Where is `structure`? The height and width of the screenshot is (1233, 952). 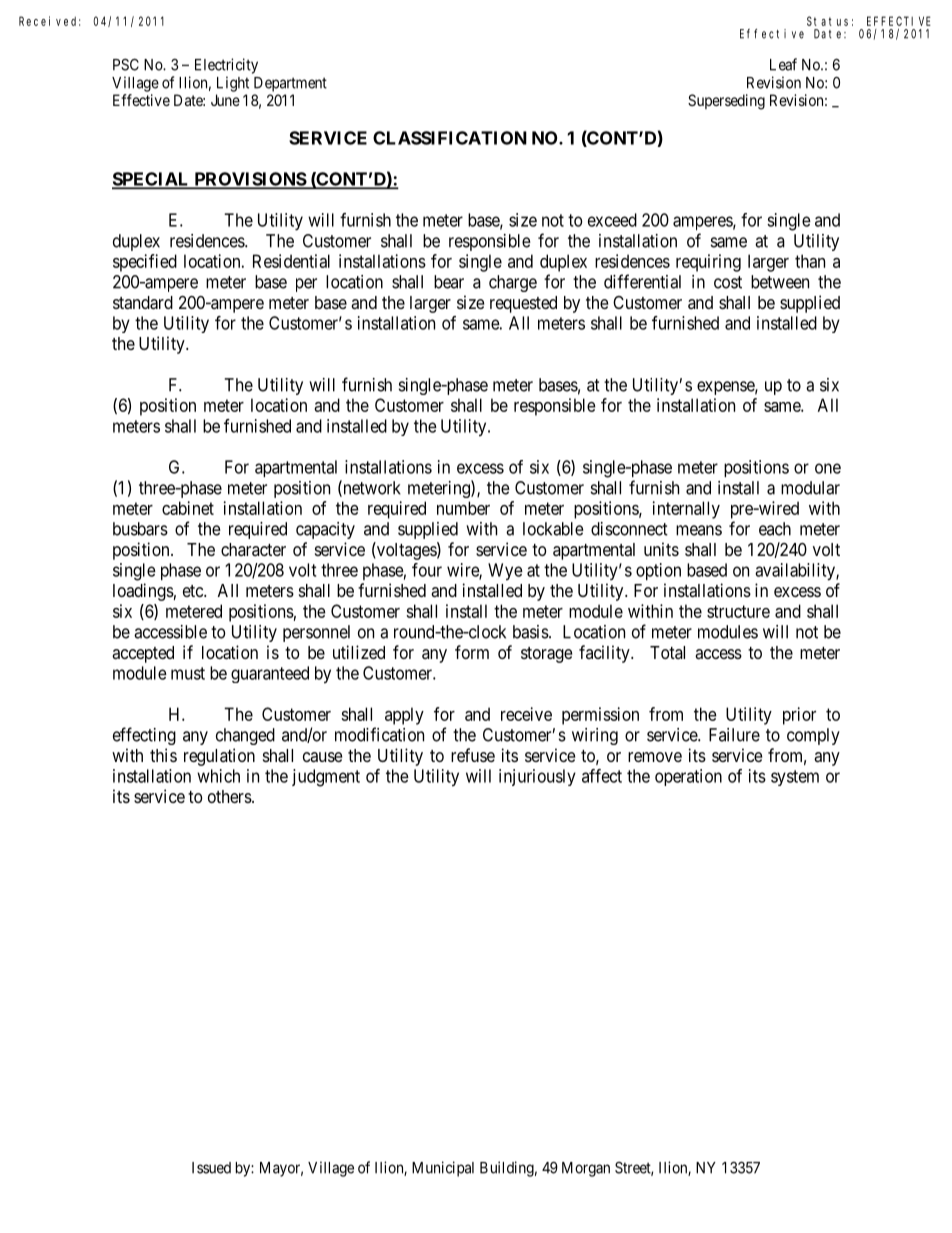
structure is located at coordinates (738, 611).
